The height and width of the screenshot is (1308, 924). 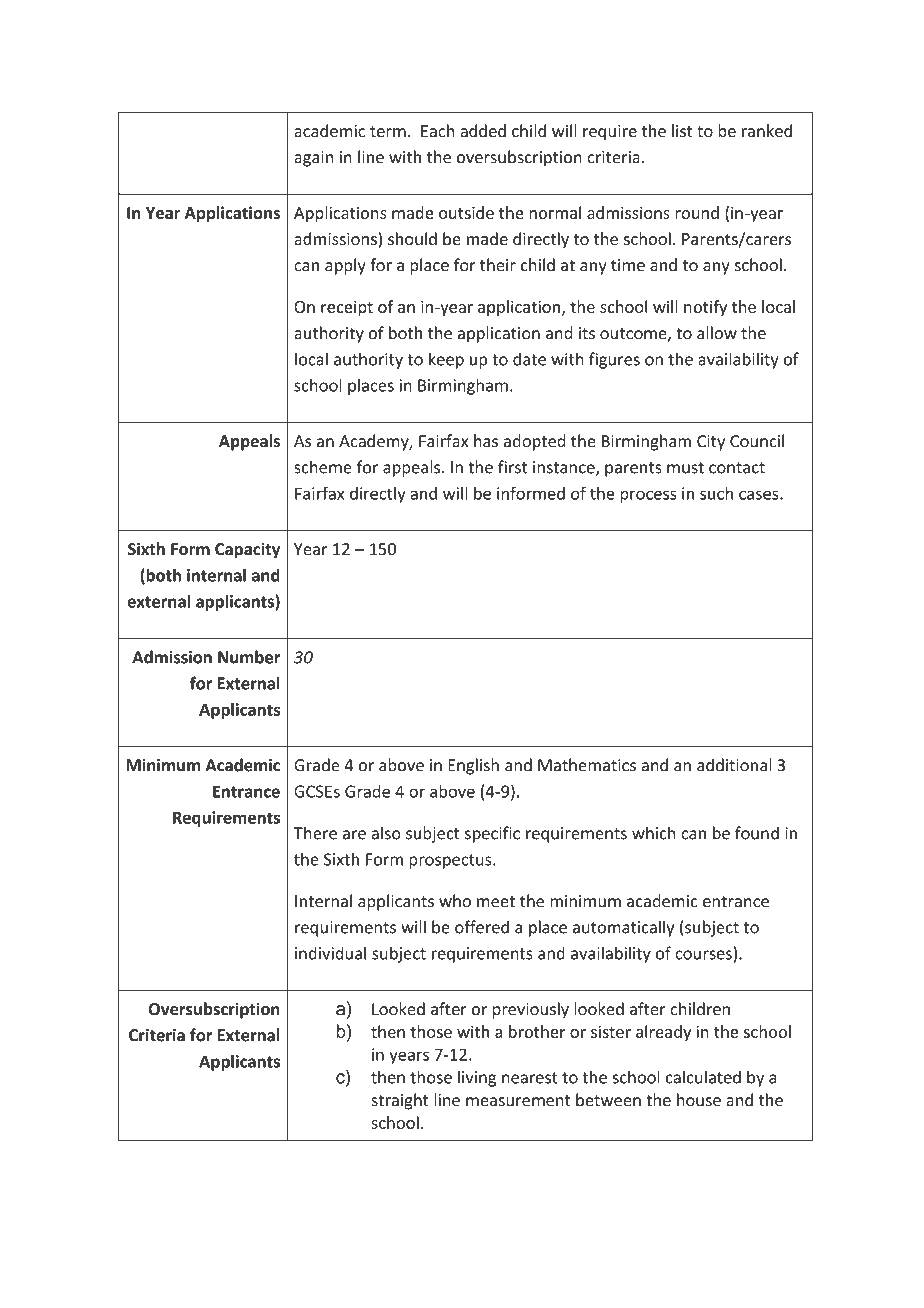 I want to click on list, so click(x=682, y=131).
